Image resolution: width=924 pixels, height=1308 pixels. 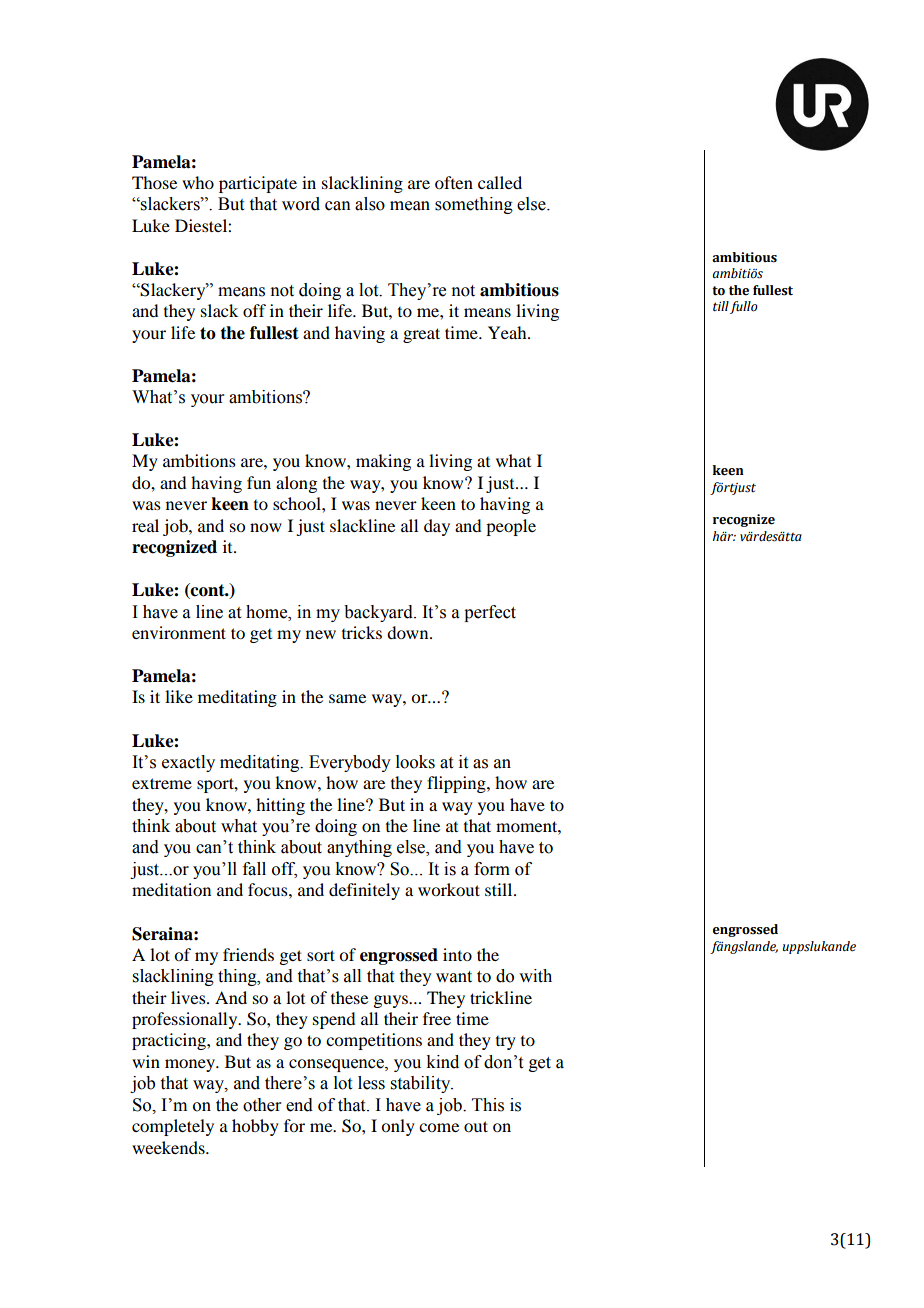 I want to click on same, so click(x=347, y=698).
